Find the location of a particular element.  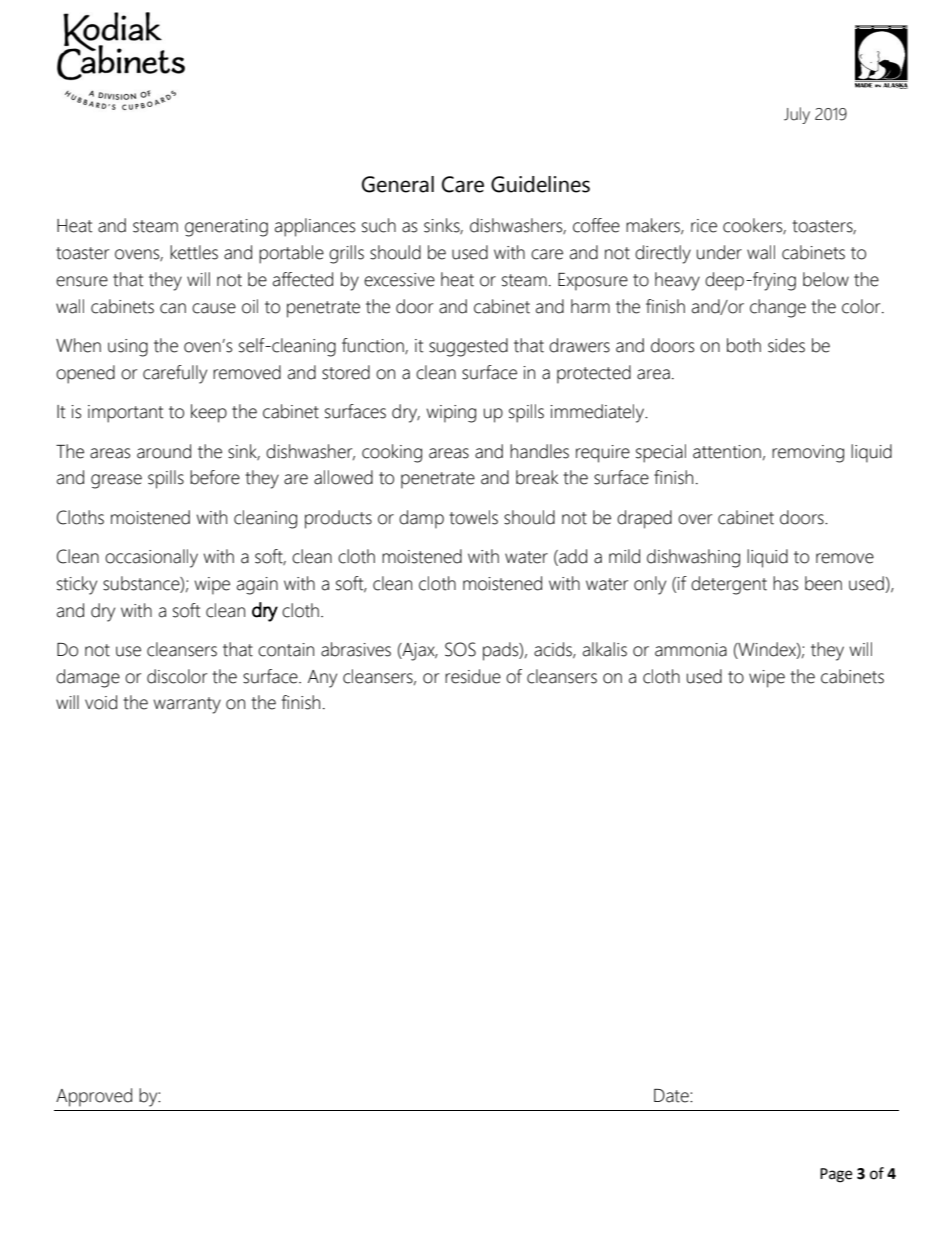

residue is located at coordinates (473, 676).
